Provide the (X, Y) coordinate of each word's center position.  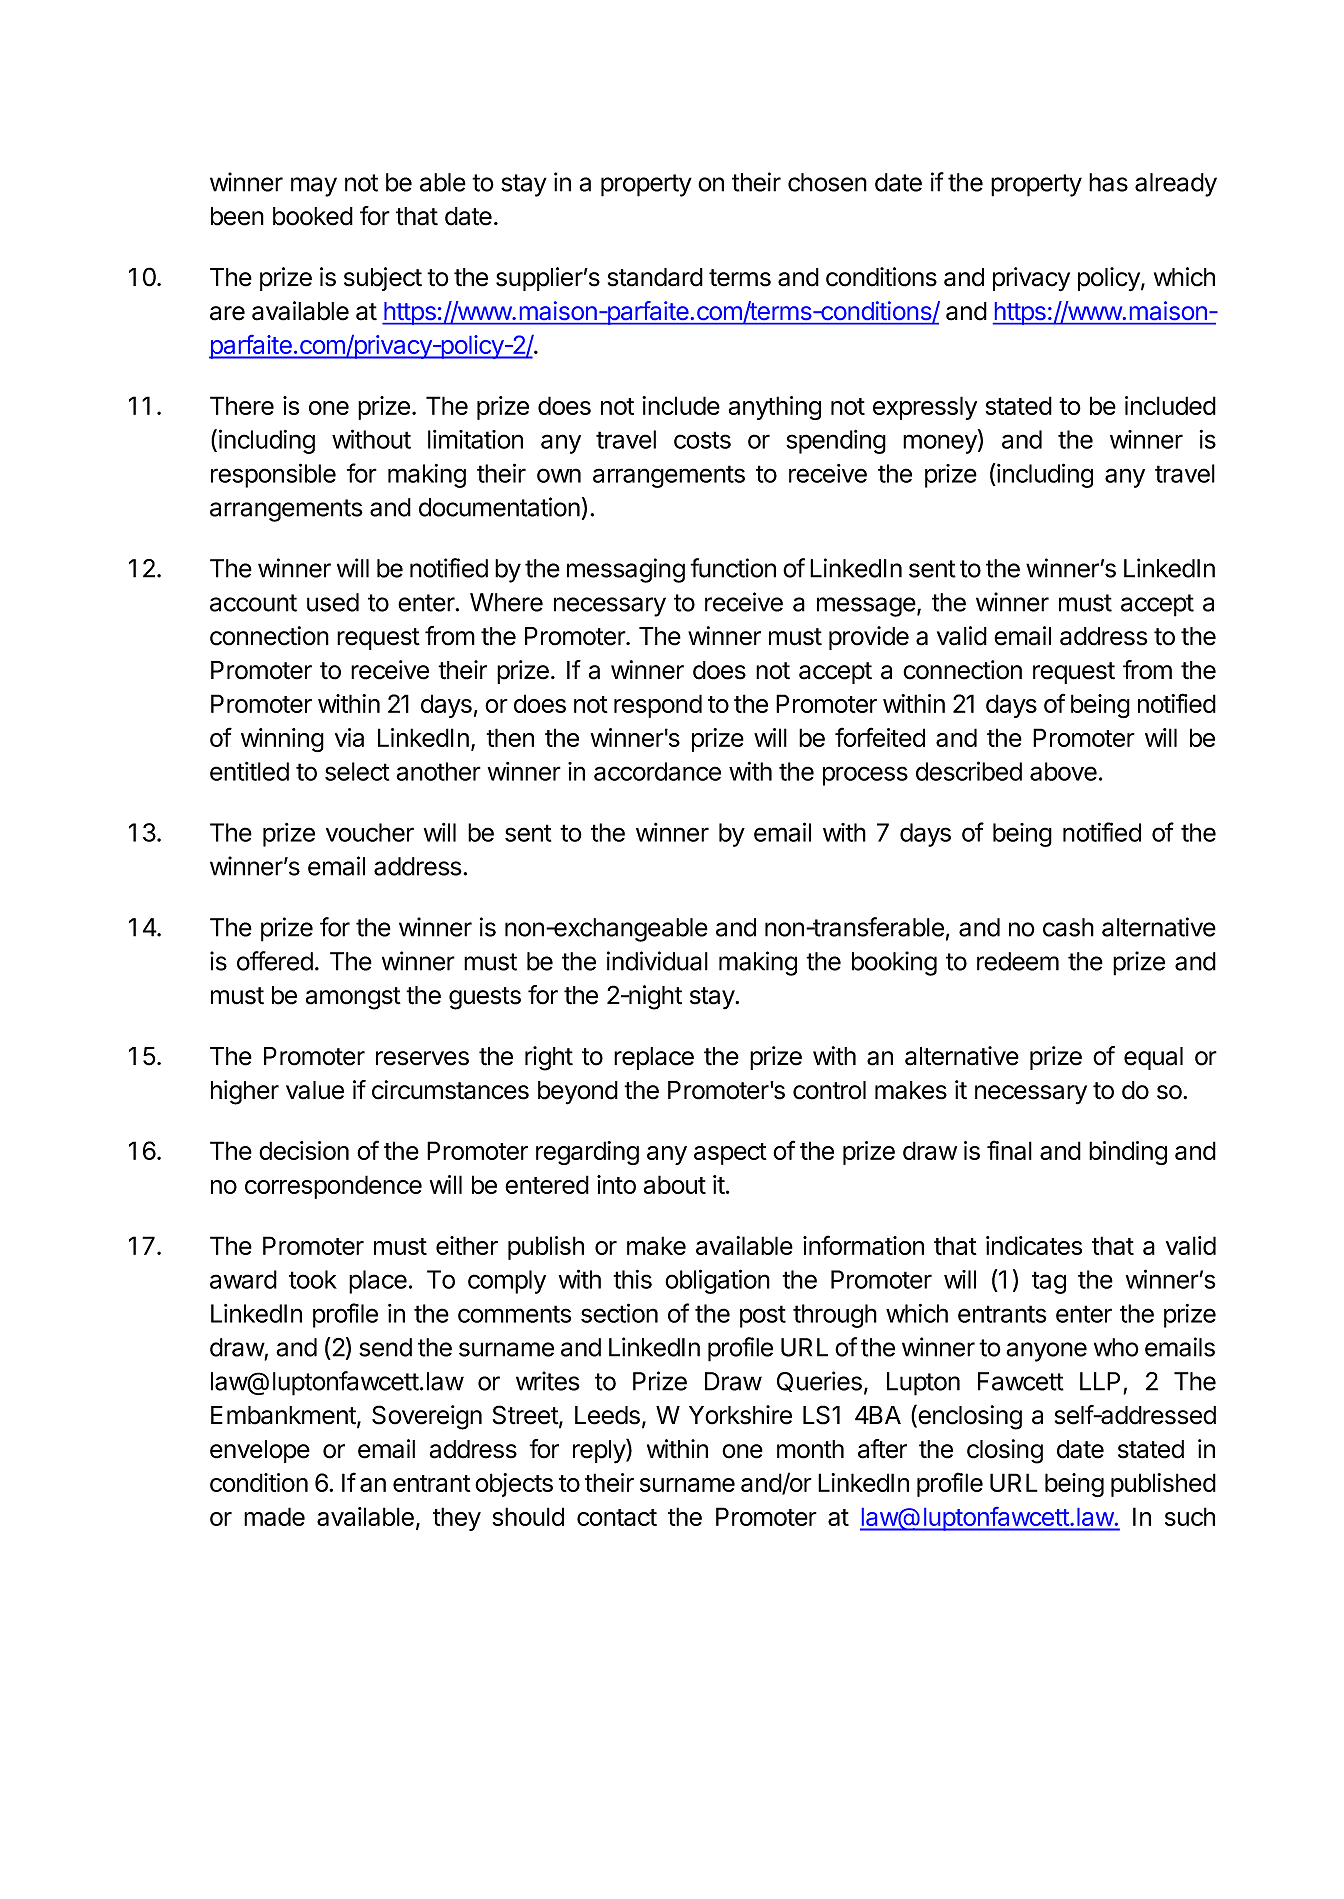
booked (313, 216)
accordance (657, 771)
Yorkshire (740, 1415)
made (274, 1516)
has (1108, 182)
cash (1068, 927)
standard (655, 277)
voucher (370, 832)
